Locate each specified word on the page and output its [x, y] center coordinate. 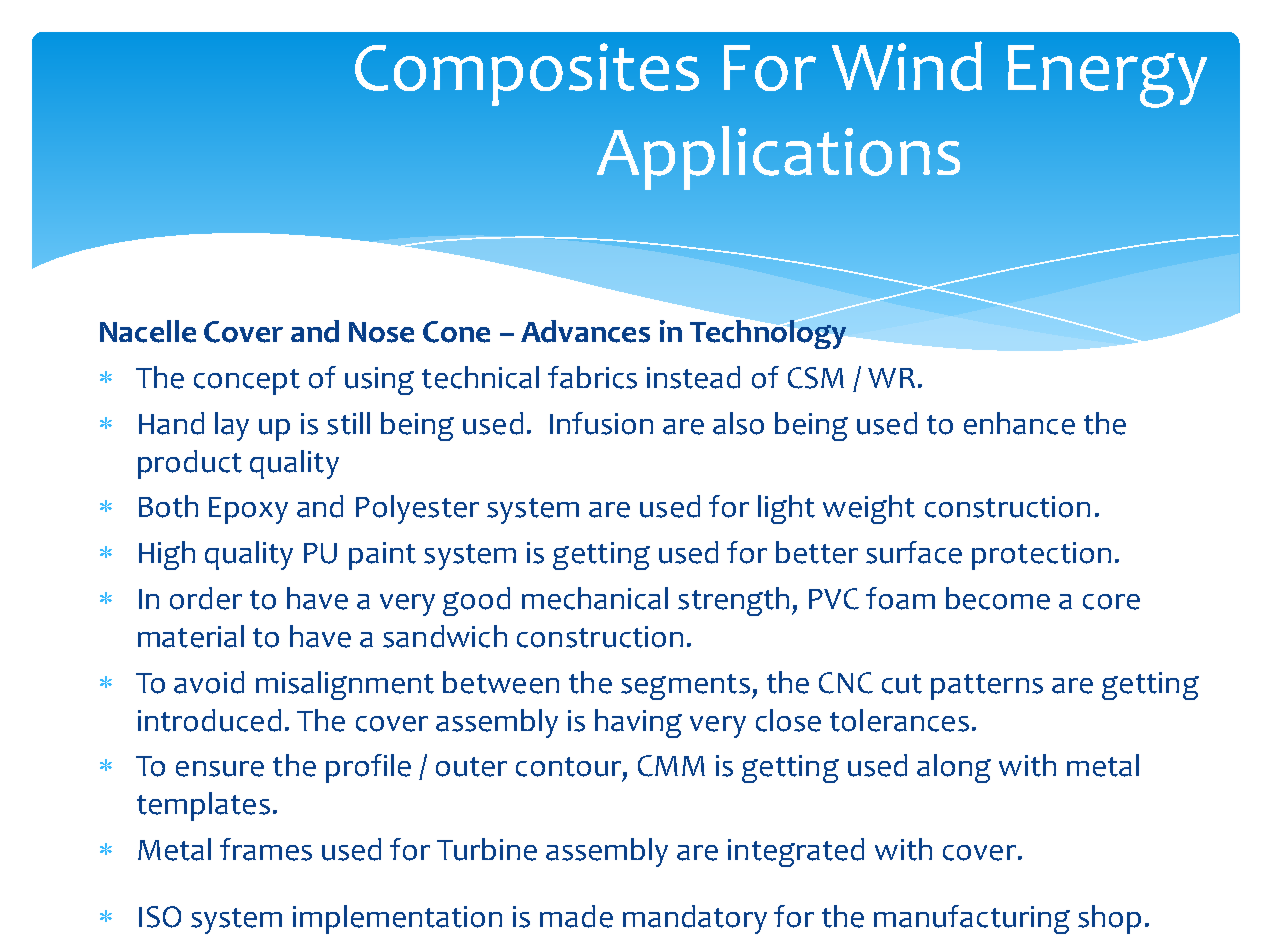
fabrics [592, 377]
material [191, 636]
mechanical [595, 598]
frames [266, 849]
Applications [778, 158]
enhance [1019, 423]
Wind [907, 66]
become [998, 598]
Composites [527, 74]
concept [247, 382]
